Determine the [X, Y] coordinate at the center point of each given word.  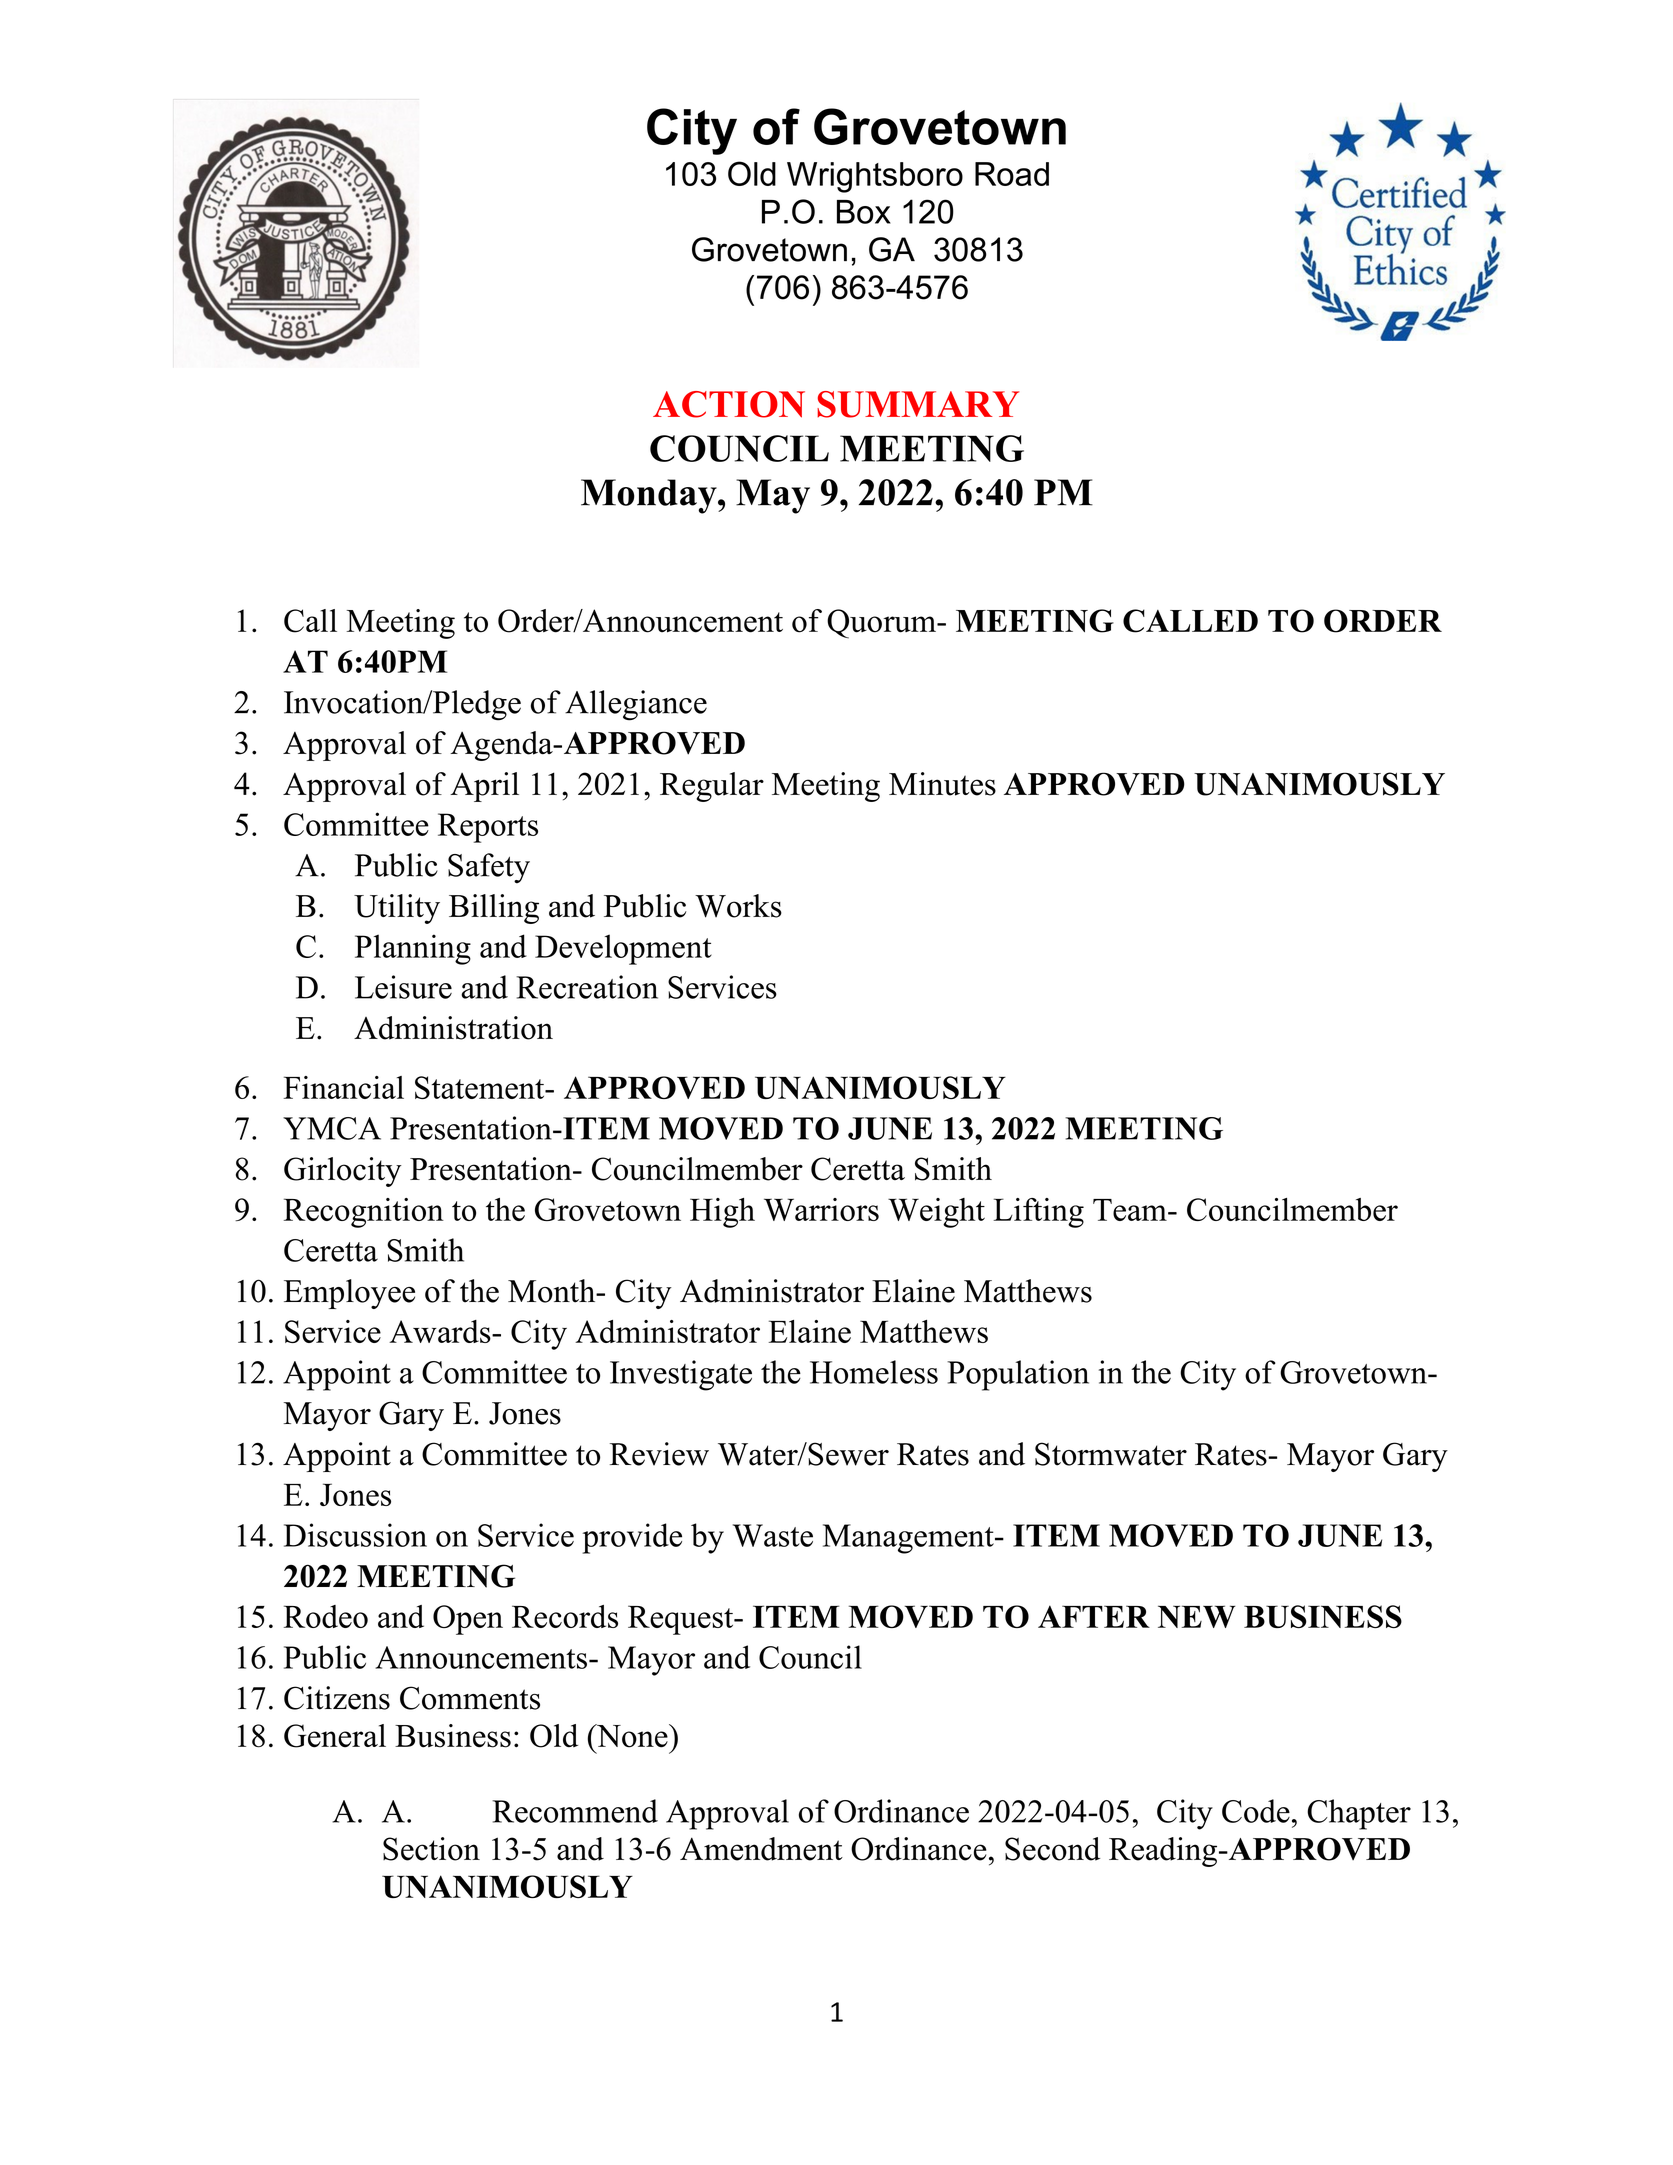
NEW [1196, 1616]
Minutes [942, 784]
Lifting [1038, 1213]
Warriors [821, 1209]
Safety [489, 868]
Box [864, 212]
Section [431, 1849]
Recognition [364, 1213]
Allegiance [636, 705]
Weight [936, 1213]
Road [1012, 174]
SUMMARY [918, 404]
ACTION [729, 404]
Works [738, 906]
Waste [773, 1535]
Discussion [355, 1535]
